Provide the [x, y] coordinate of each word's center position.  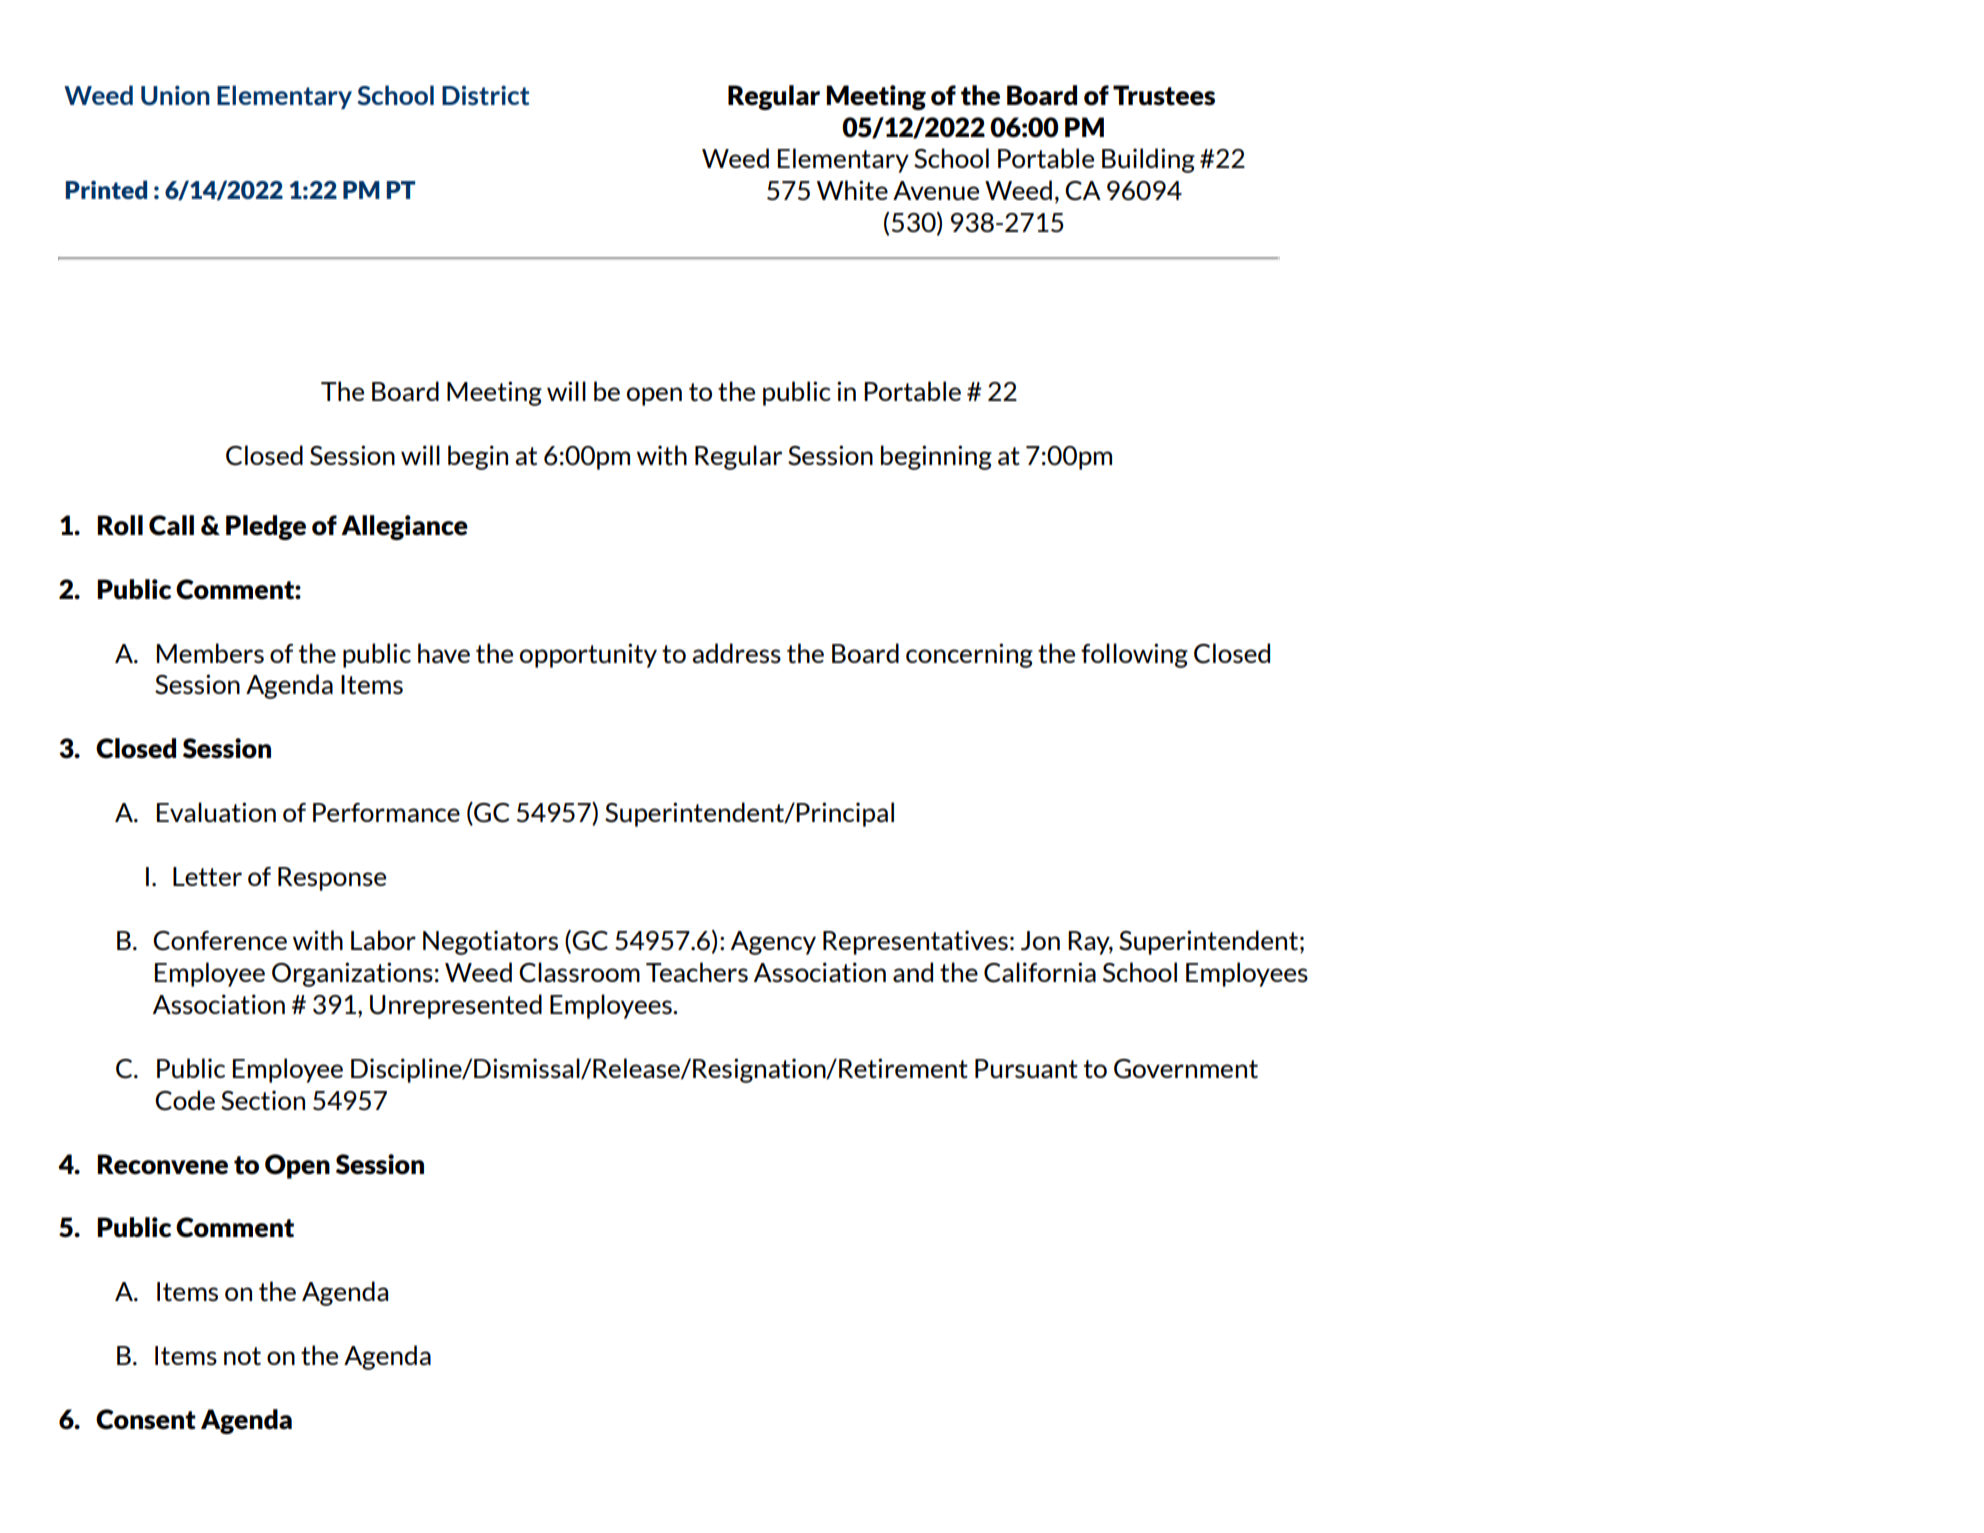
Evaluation [216, 812]
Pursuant [1026, 1069]
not [242, 1356]
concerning [969, 655]
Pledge [266, 527]
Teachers [697, 972]
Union [175, 95]
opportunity [588, 655]
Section [263, 1100]
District [485, 95]
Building [1148, 160]
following [1134, 655]
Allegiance [404, 527]
